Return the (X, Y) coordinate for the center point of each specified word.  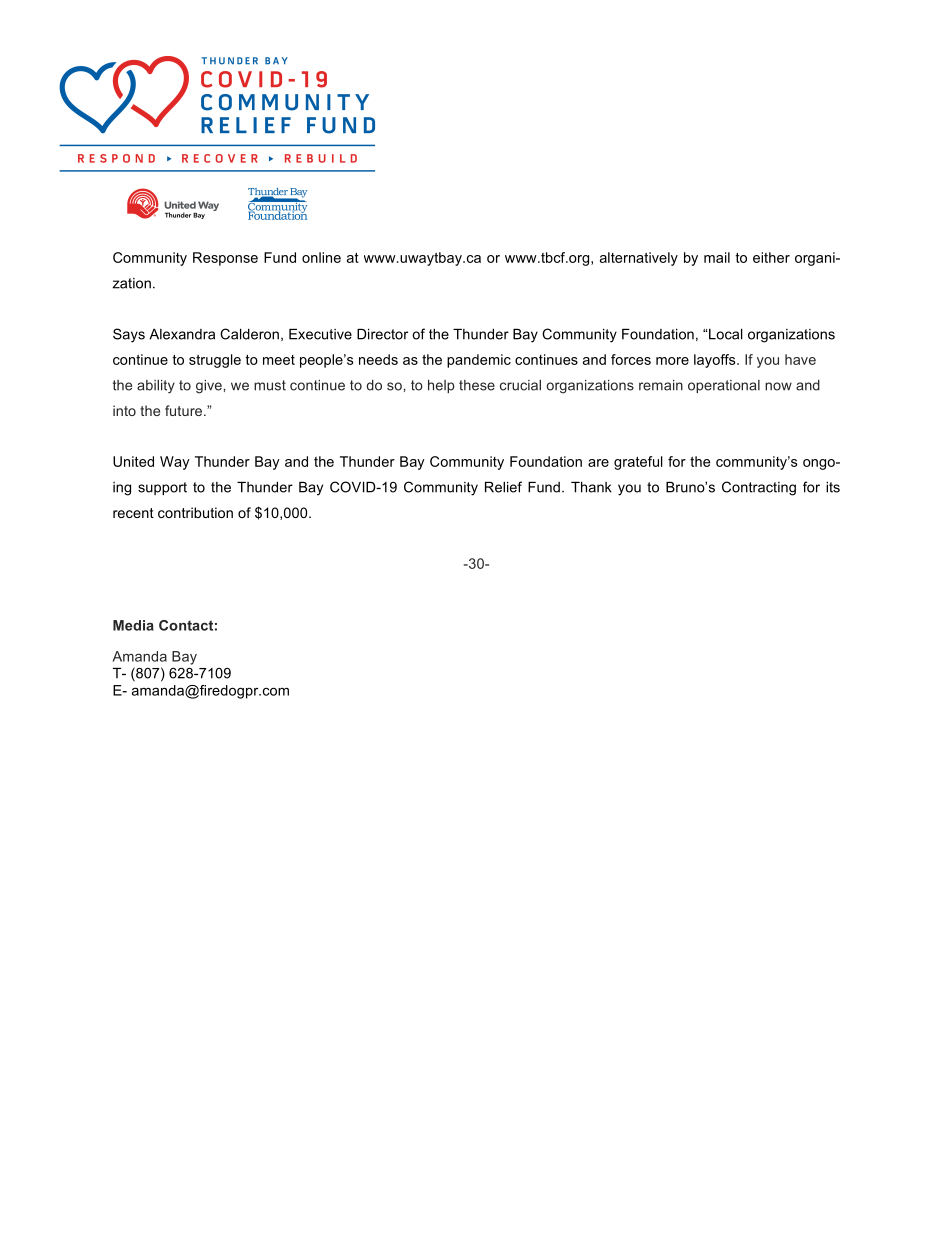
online (321, 257)
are (598, 463)
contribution (195, 512)
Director (382, 334)
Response (225, 259)
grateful (638, 463)
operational (724, 386)
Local (726, 334)
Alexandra (182, 334)
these (477, 385)
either (771, 257)
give (209, 387)
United (133, 461)
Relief (503, 487)
